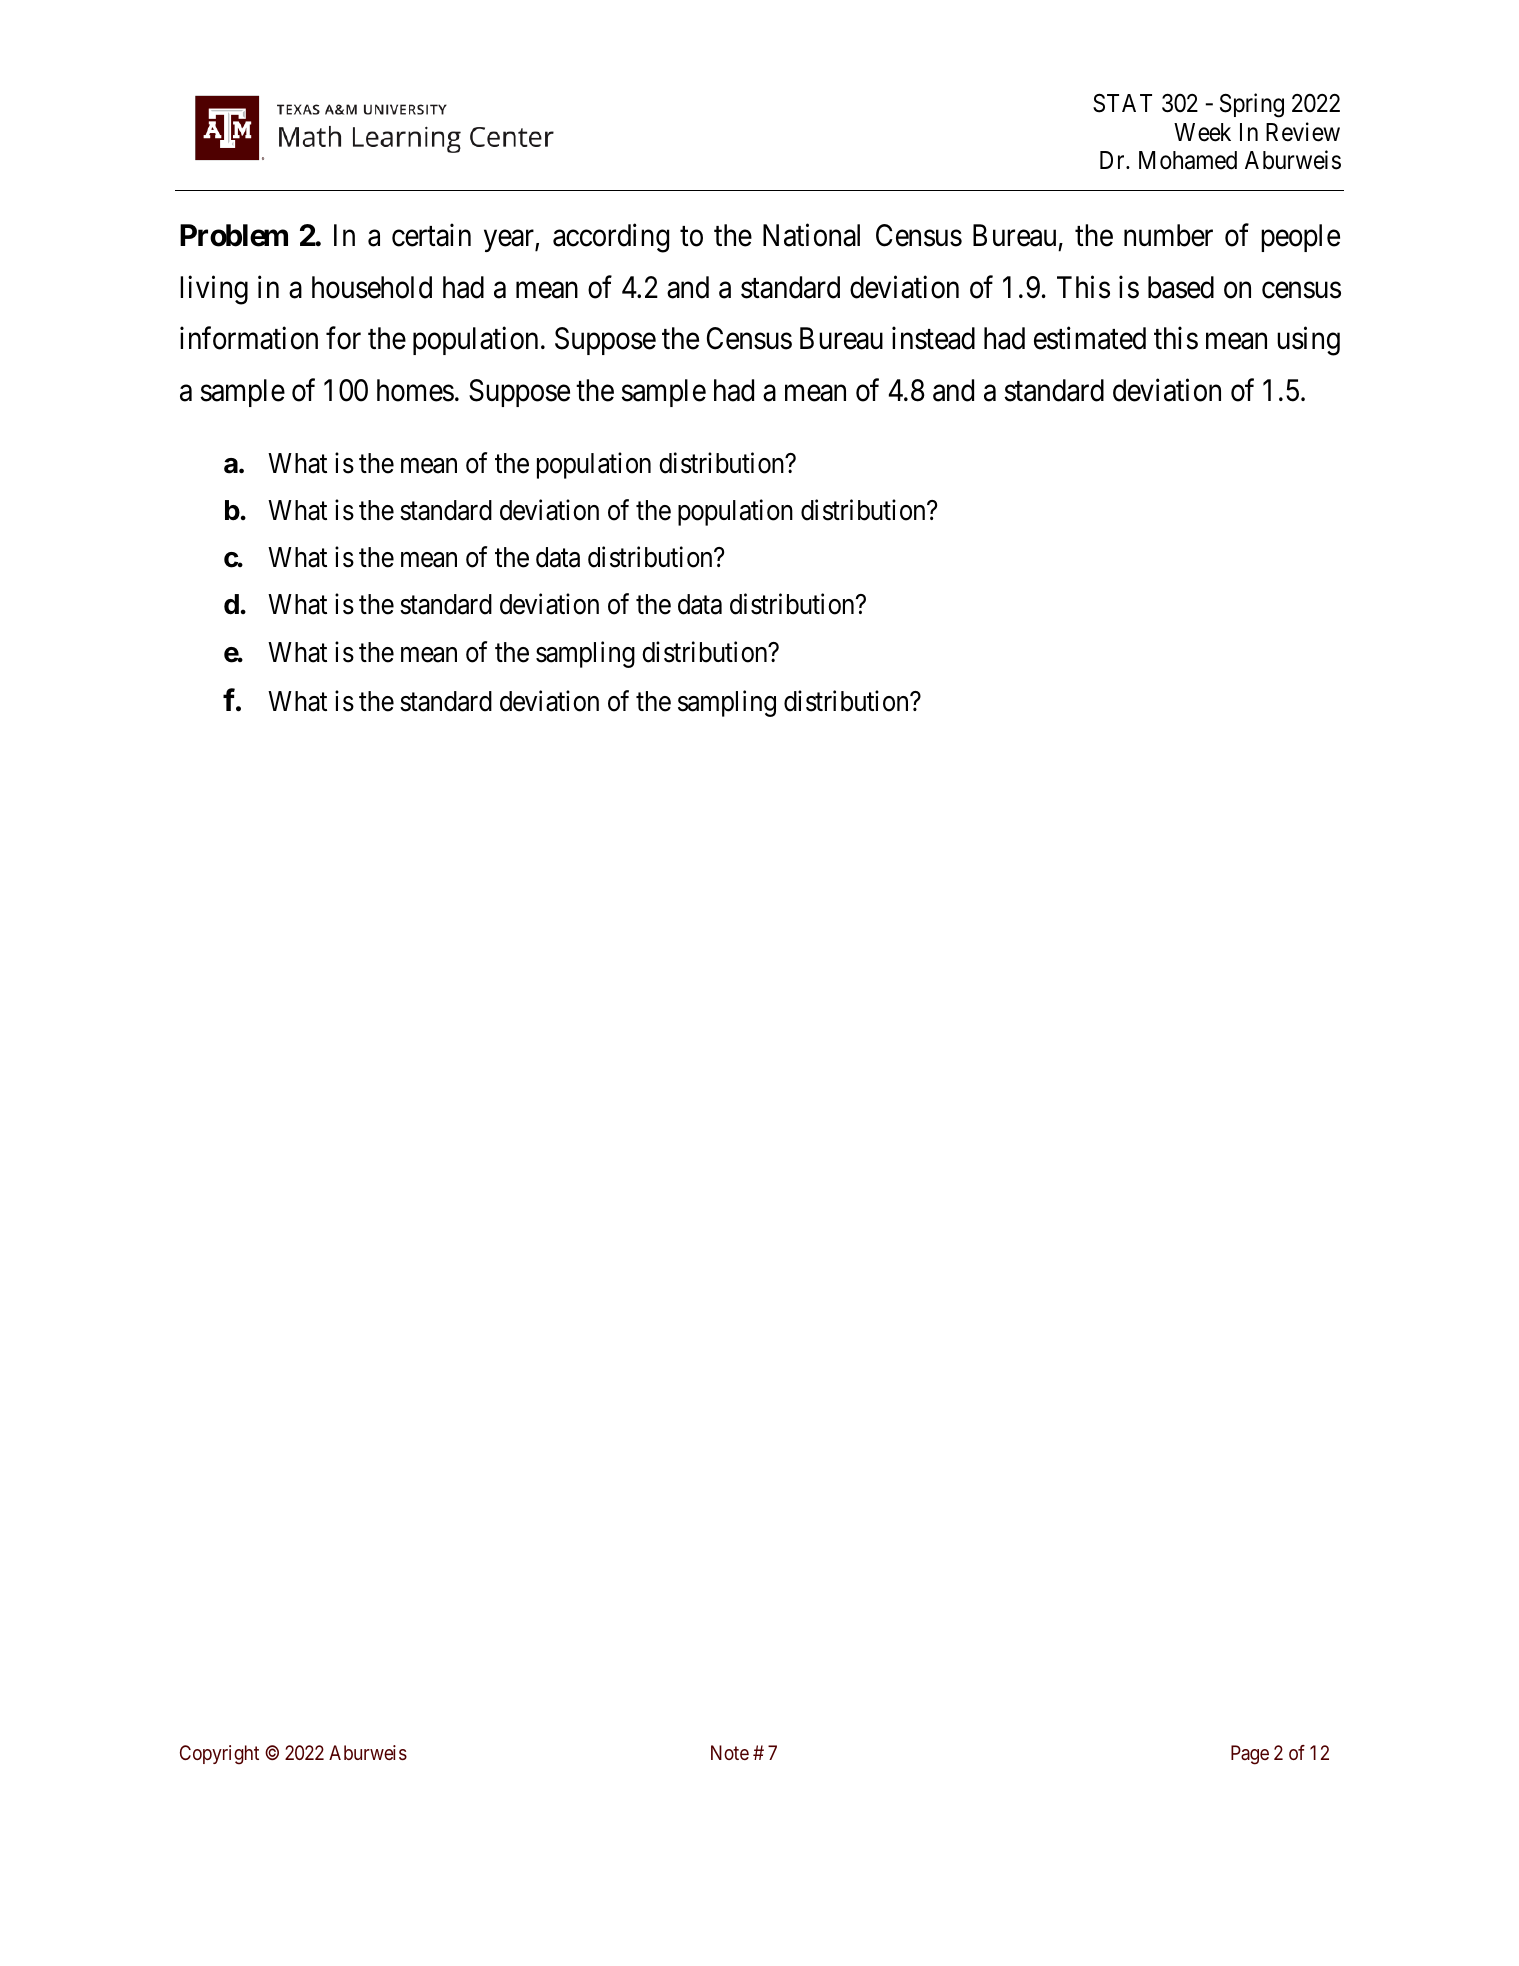  I want to click on household, so click(372, 287).
